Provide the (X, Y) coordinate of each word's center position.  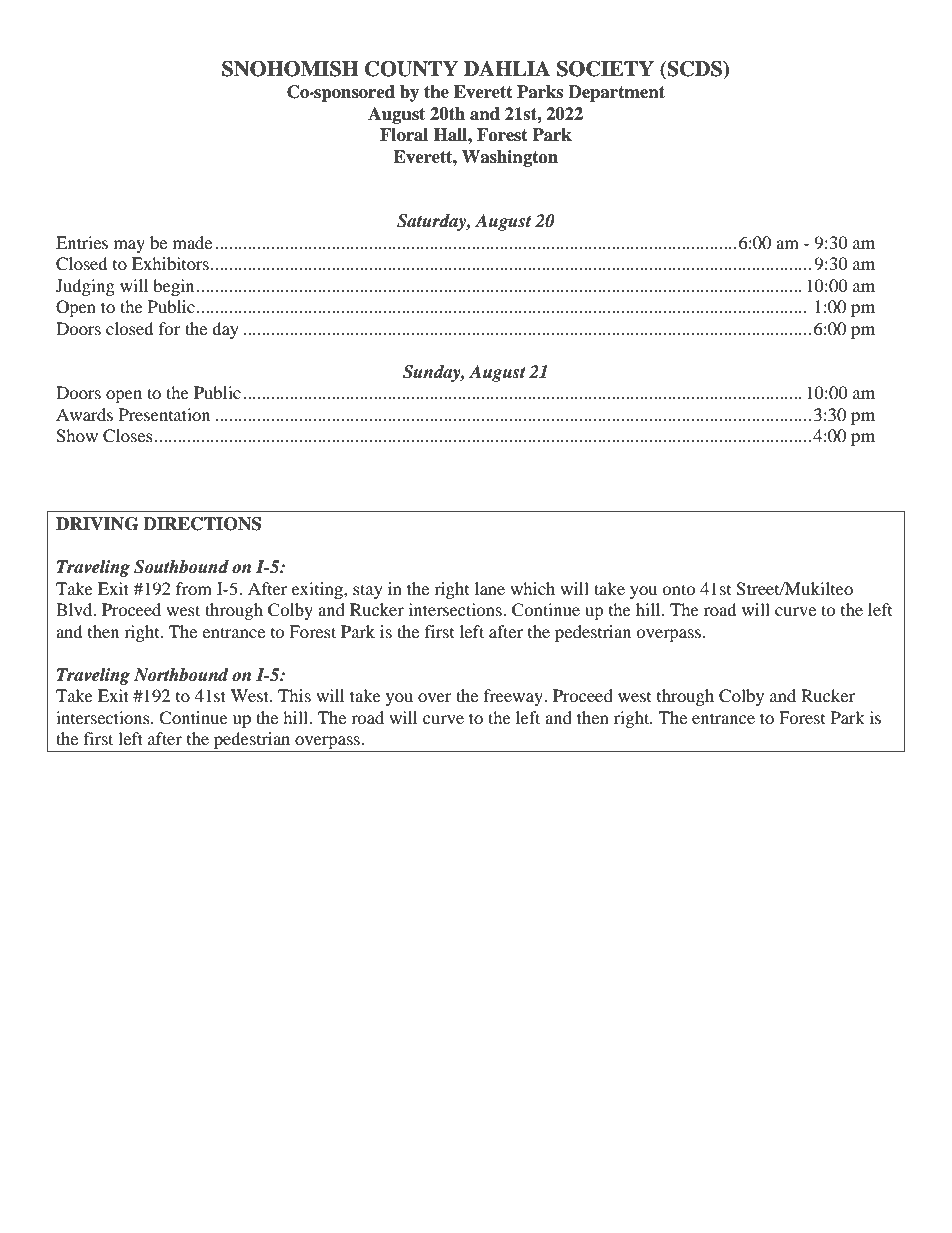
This (294, 695)
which (532, 588)
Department (616, 93)
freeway (514, 697)
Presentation (164, 414)
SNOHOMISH (290, 69)
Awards (84, 414)
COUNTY (411, 69)
